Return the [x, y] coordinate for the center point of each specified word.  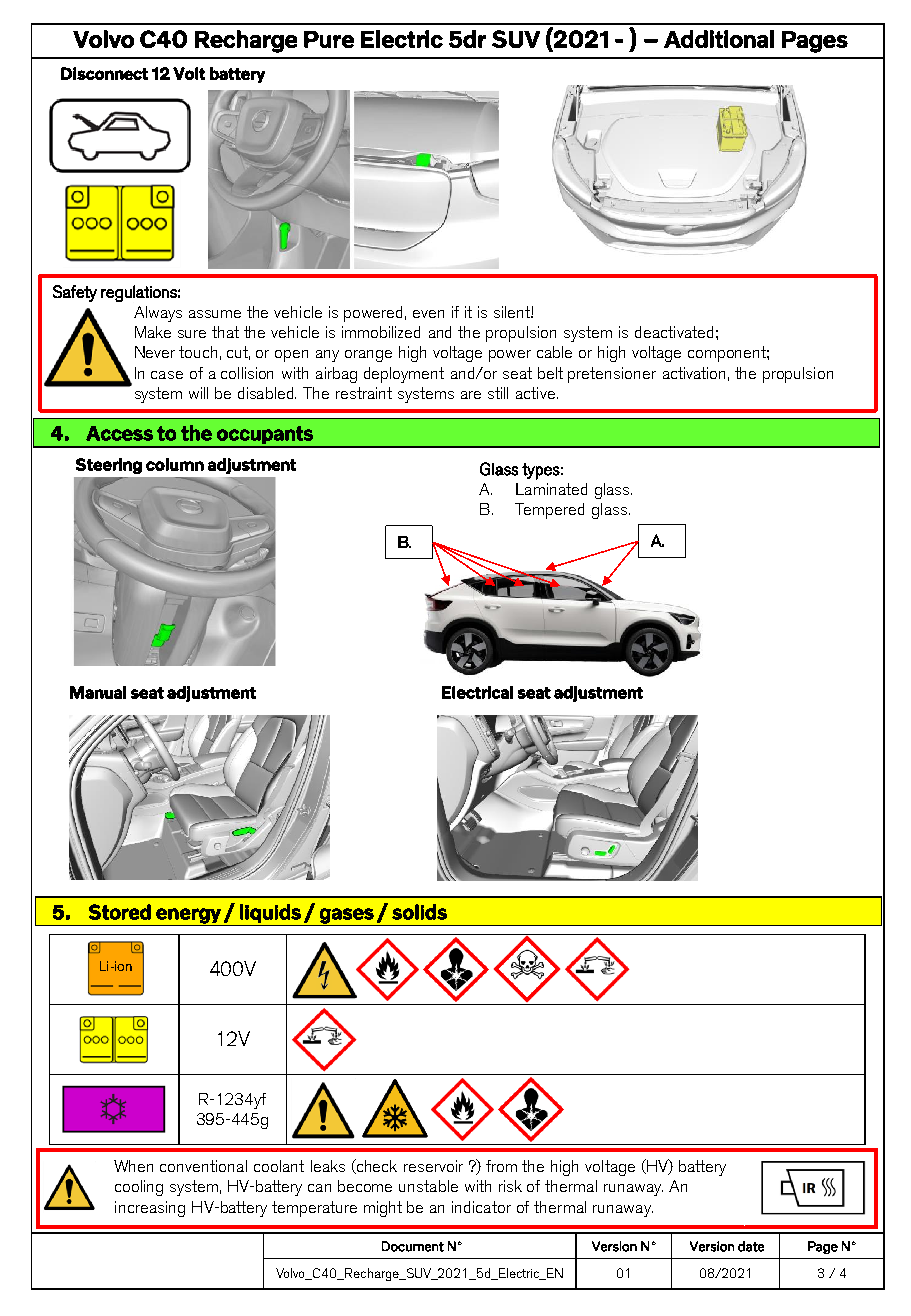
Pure [329, 39]
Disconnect [104, 73]
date [751, 1246]
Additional [719, 39]
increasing [150, 1209]
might [383, 1209]
